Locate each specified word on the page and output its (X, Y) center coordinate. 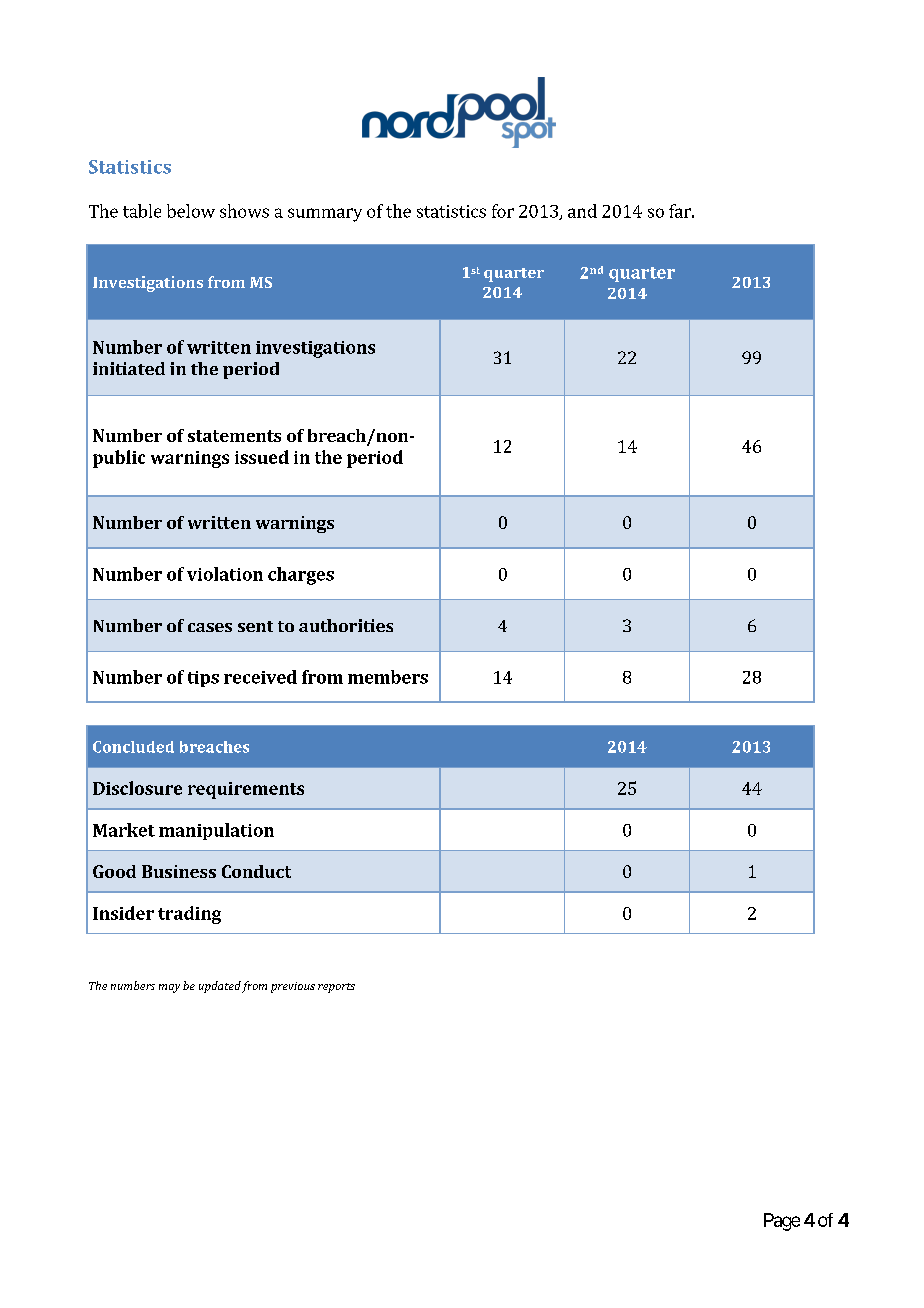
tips (203, 679)
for (503, 211)
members (388, 677)
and (582, 211)
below (191, 211)
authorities (346, 625)
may (169, 988)
